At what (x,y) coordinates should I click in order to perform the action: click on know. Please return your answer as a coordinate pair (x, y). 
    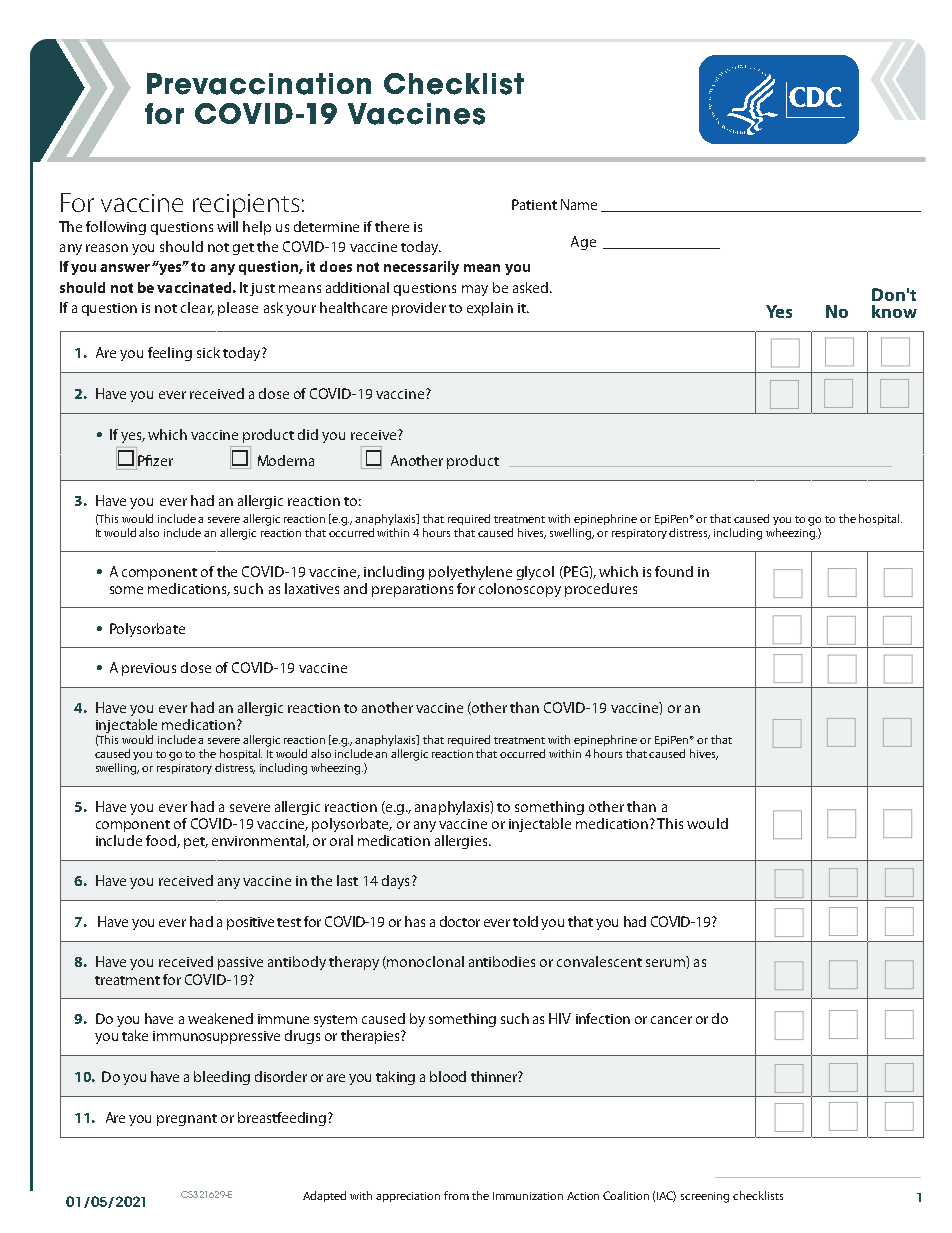
    Looking at the image, I should click on (894, 311).
